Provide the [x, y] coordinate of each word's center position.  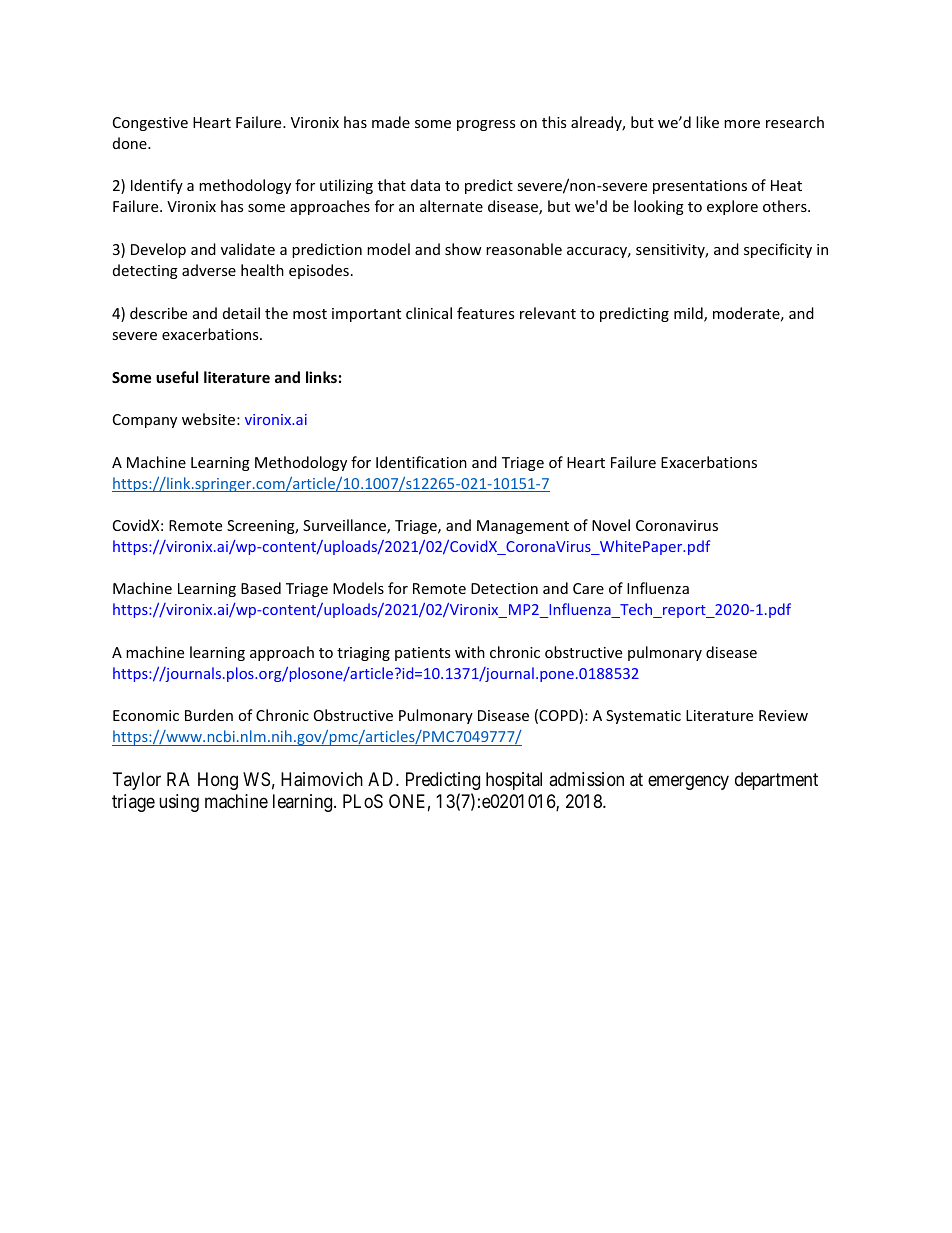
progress [486, 125]
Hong [218, 781]
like [707, 122]
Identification [421, 462]
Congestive [150, 124]
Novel [611, 525]
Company [145, 421]
